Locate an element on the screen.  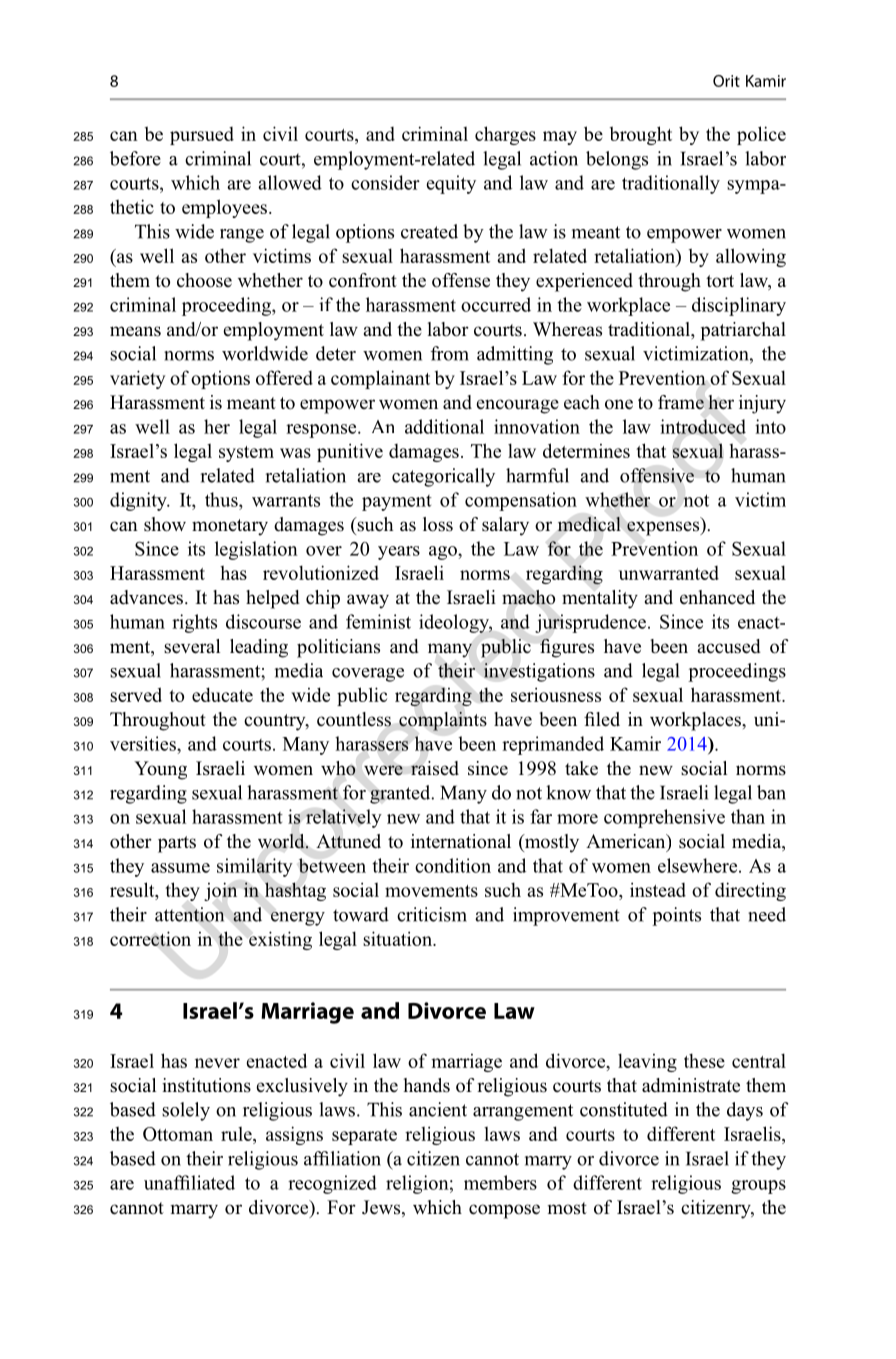
brought is located at coordinates (641, 135).
